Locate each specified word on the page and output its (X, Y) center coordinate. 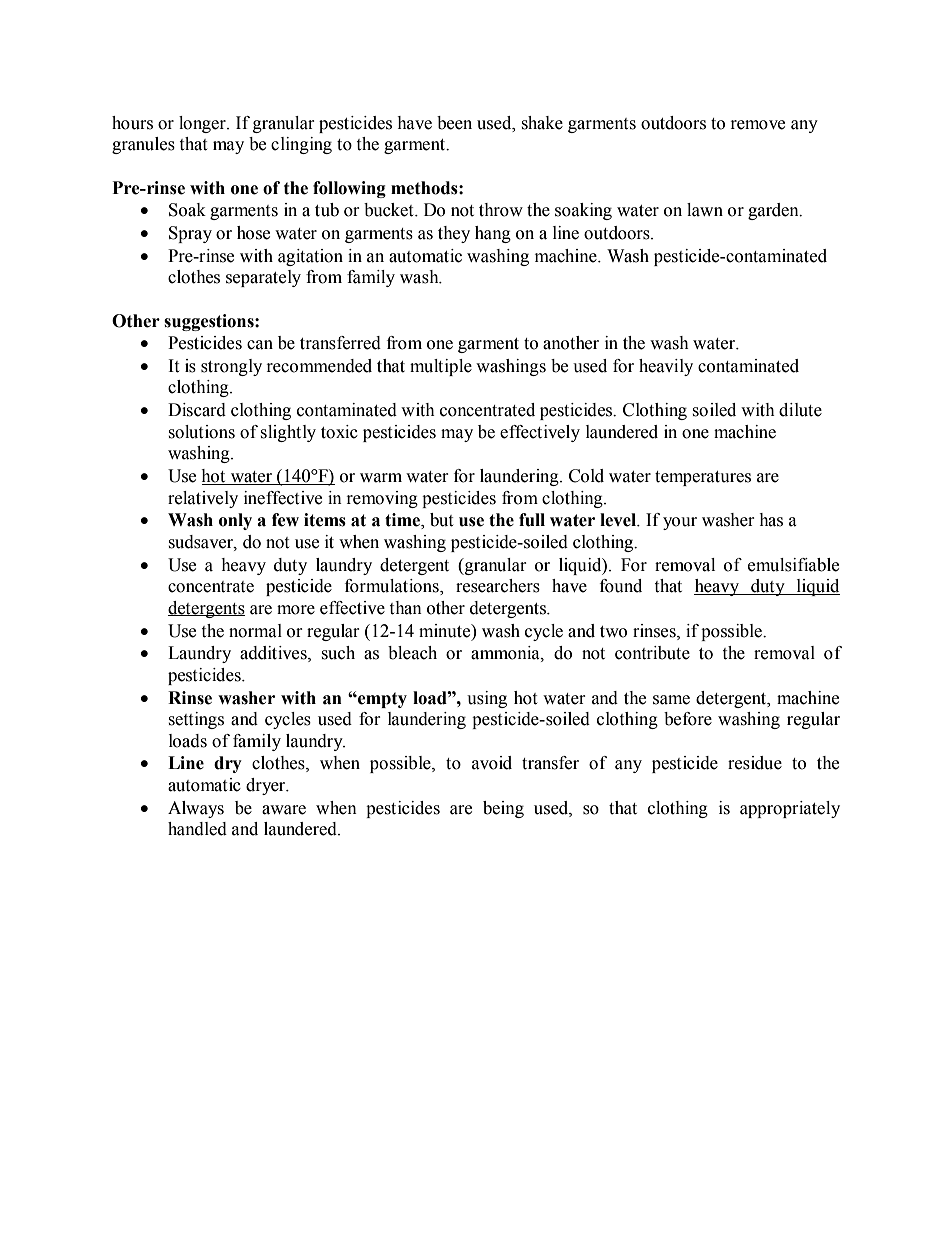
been (454, 123)
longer (203, 124)
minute (446, 631)
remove (758, 125)
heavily (666, 367)
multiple (441, 367)
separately (263, 278)
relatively (203, 499)
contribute (652, 653)
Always (196, 809)
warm (381, 478)
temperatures (703, 478)
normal (255, 631)
